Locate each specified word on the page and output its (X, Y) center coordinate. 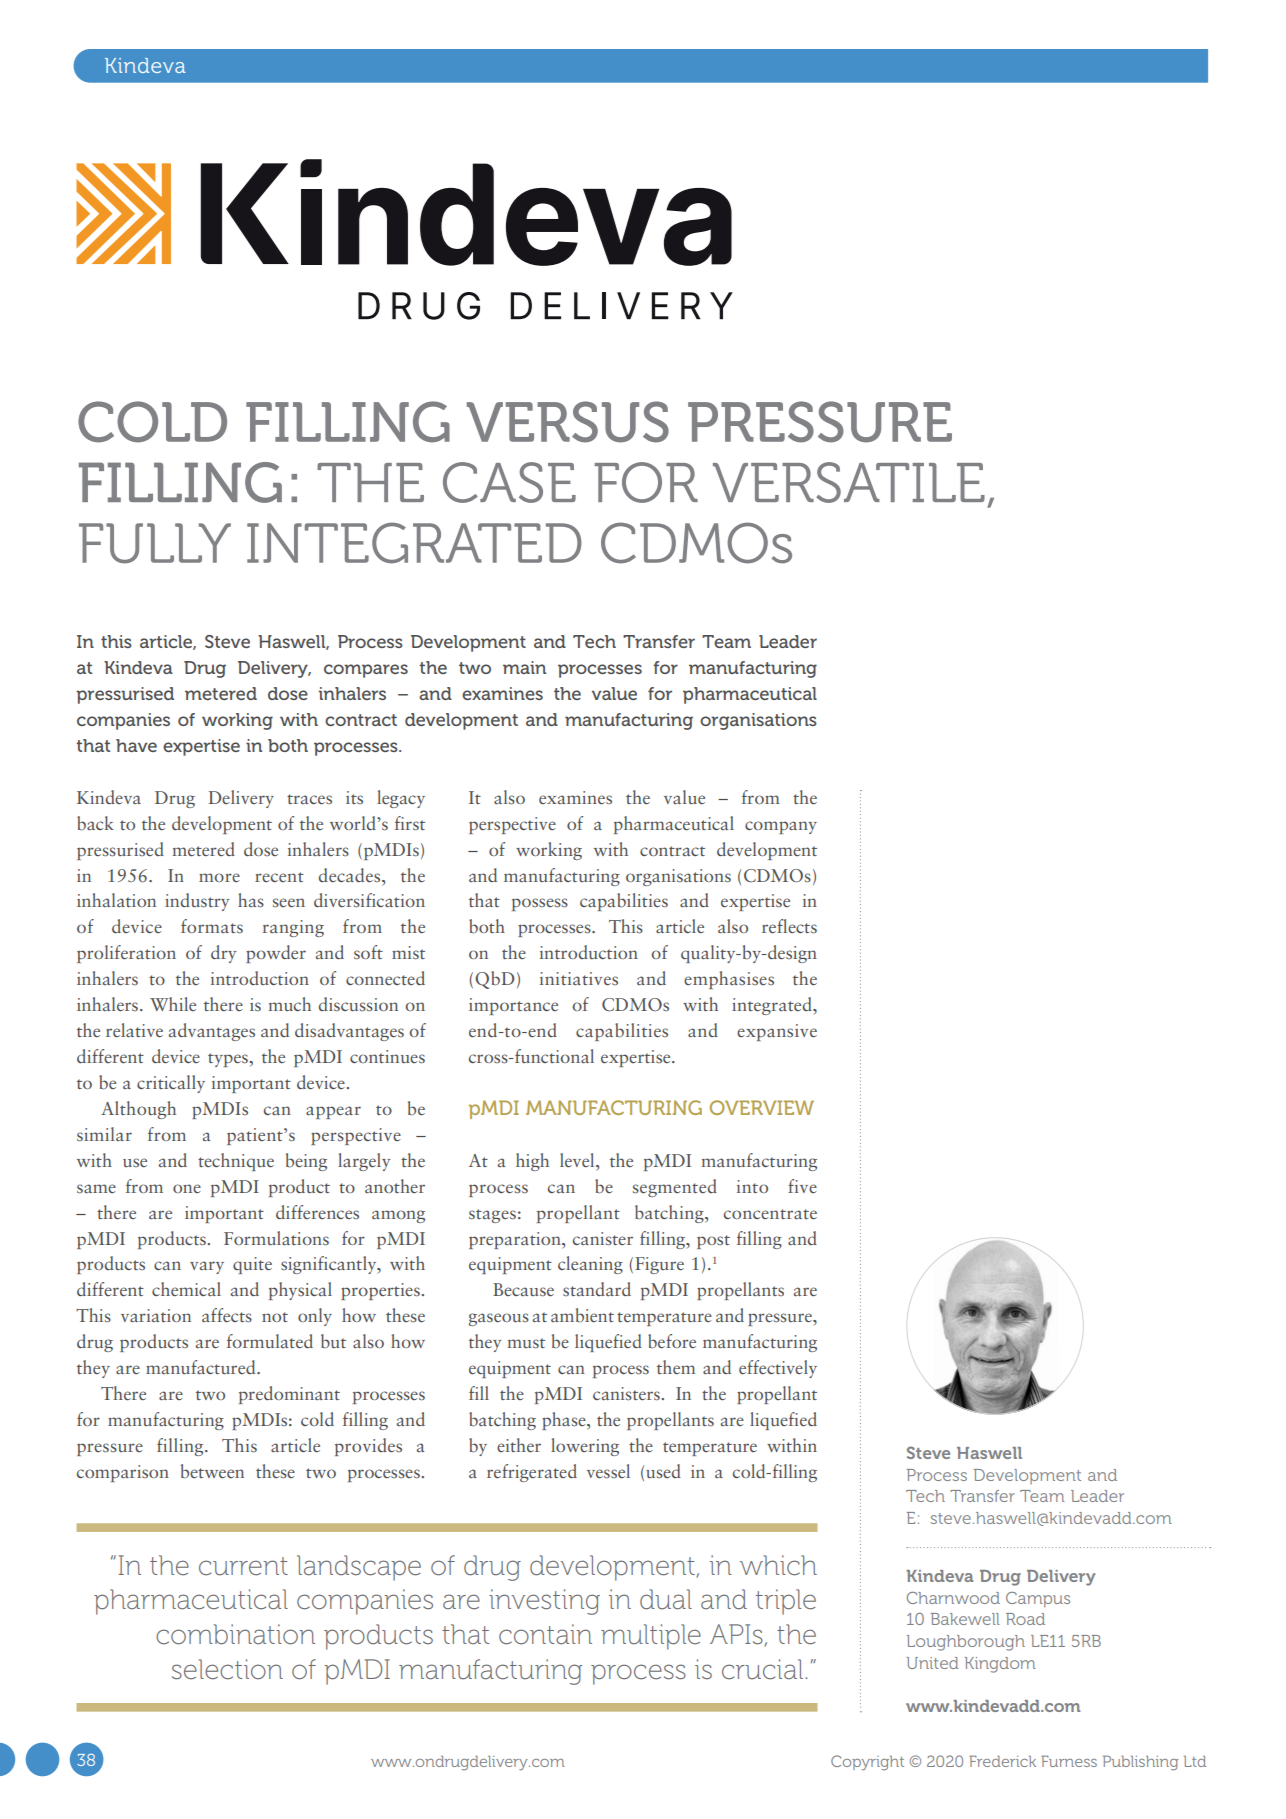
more (219, 877)
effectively (778, 1369)
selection (227, 1669)
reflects (789, 926)
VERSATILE (849, 482)
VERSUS (568, 422)
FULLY (155, 543)
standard (597, 1289)
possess (540, 904)
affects (227, 1315)
